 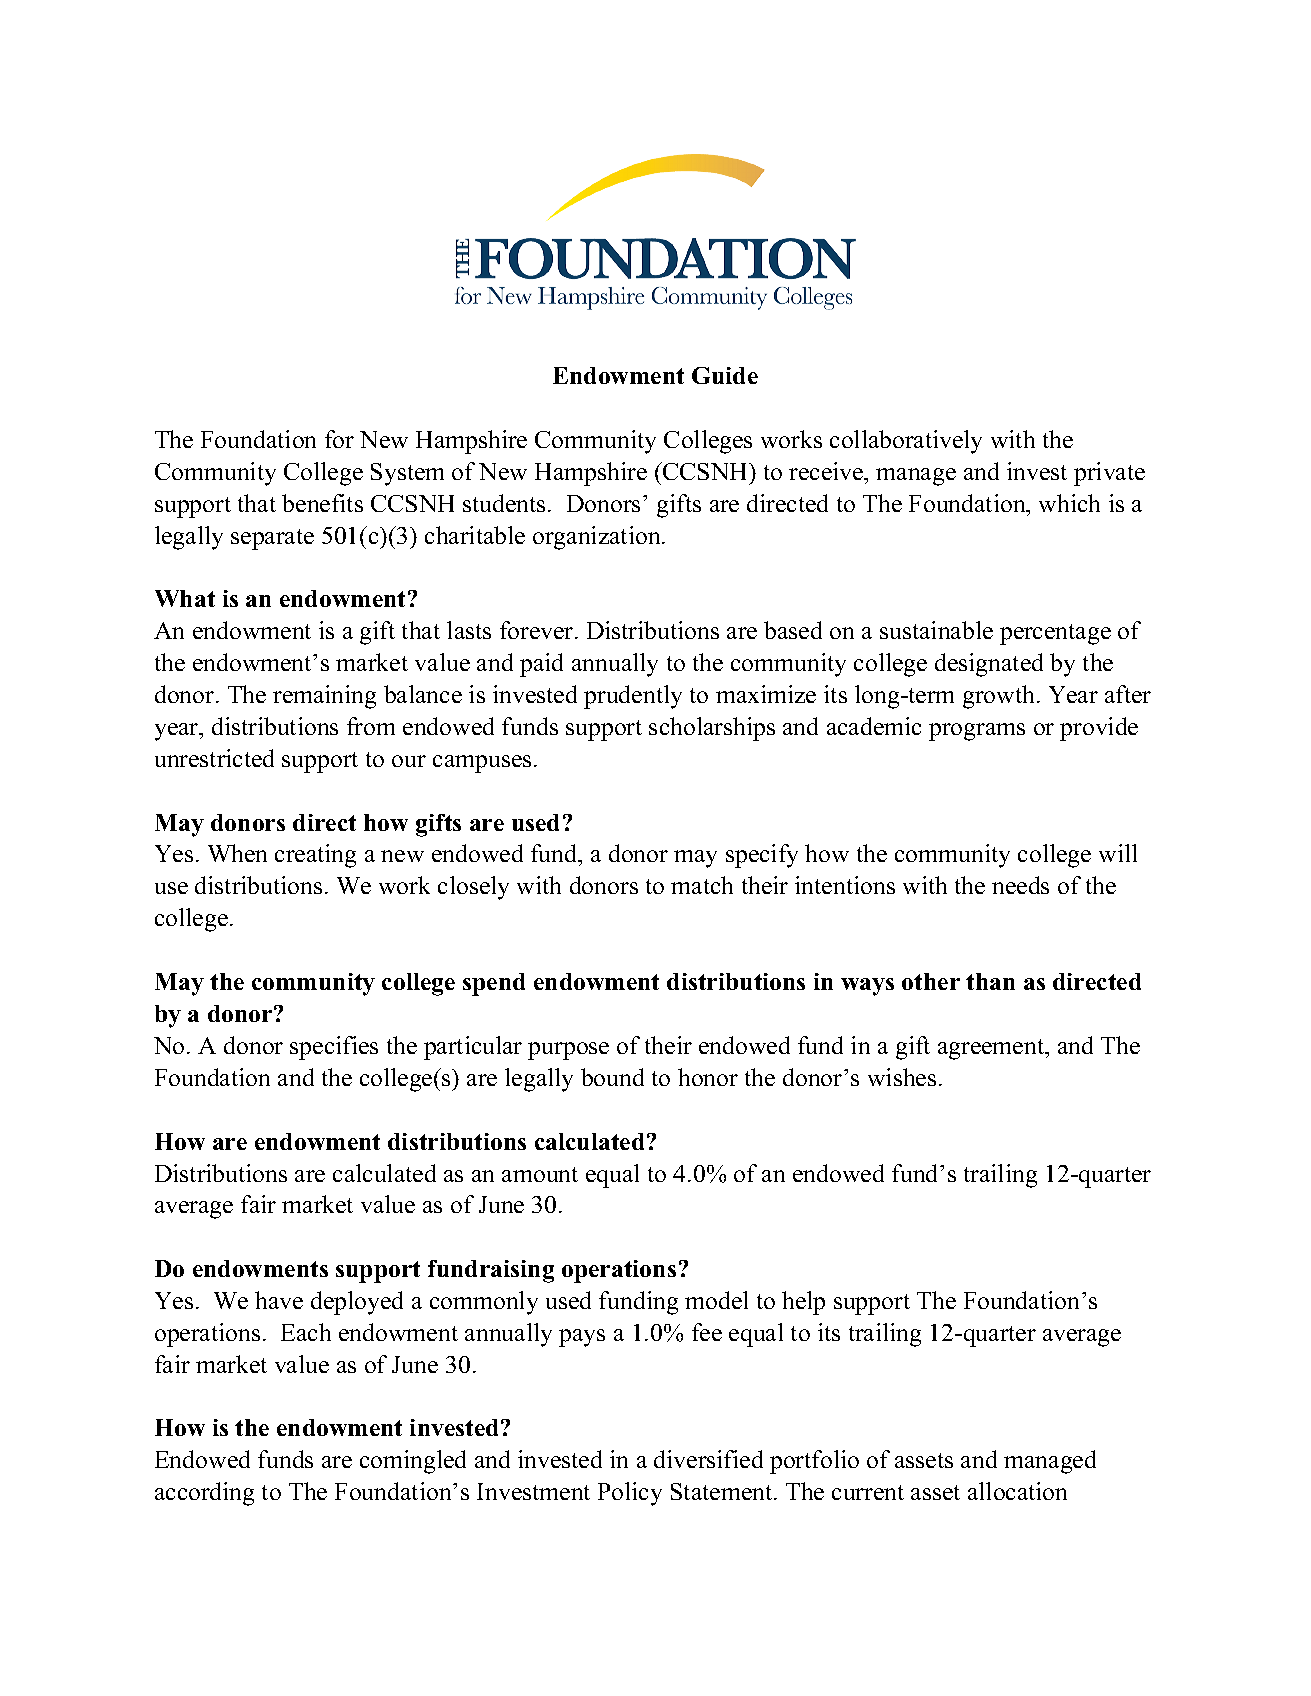 I want to click on prudently, so click(x=633, y=697).
